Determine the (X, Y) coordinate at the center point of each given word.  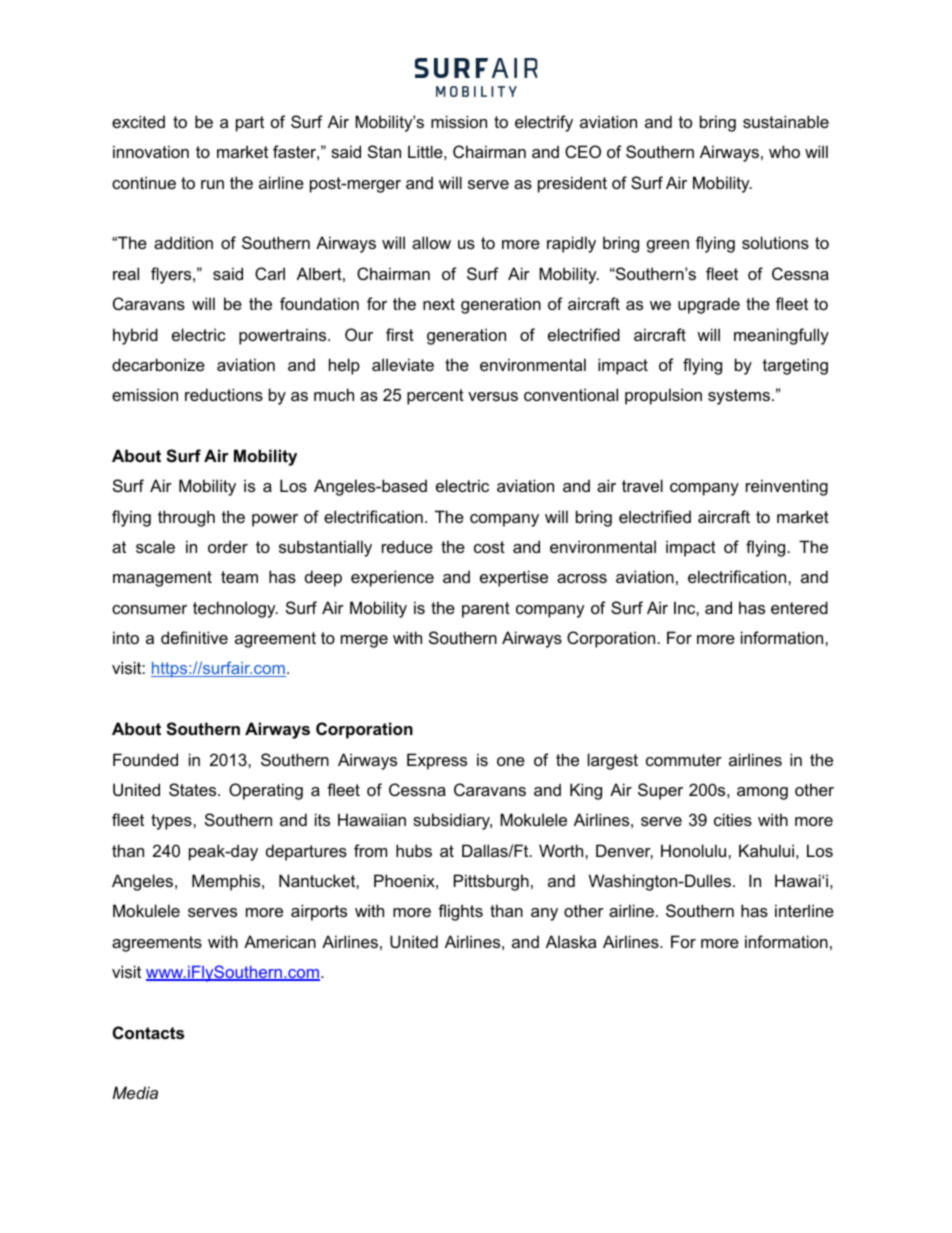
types (172, 822)
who (784, 151)
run (212, 184)
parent (486, 610)
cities (733, 819)
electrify (544, 123)
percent (435, 397)
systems (739, 397)
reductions (224, 394)
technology (235, 609)
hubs (414, 850)
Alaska (571, 941)
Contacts (148, 1032)
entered (799, 607)
